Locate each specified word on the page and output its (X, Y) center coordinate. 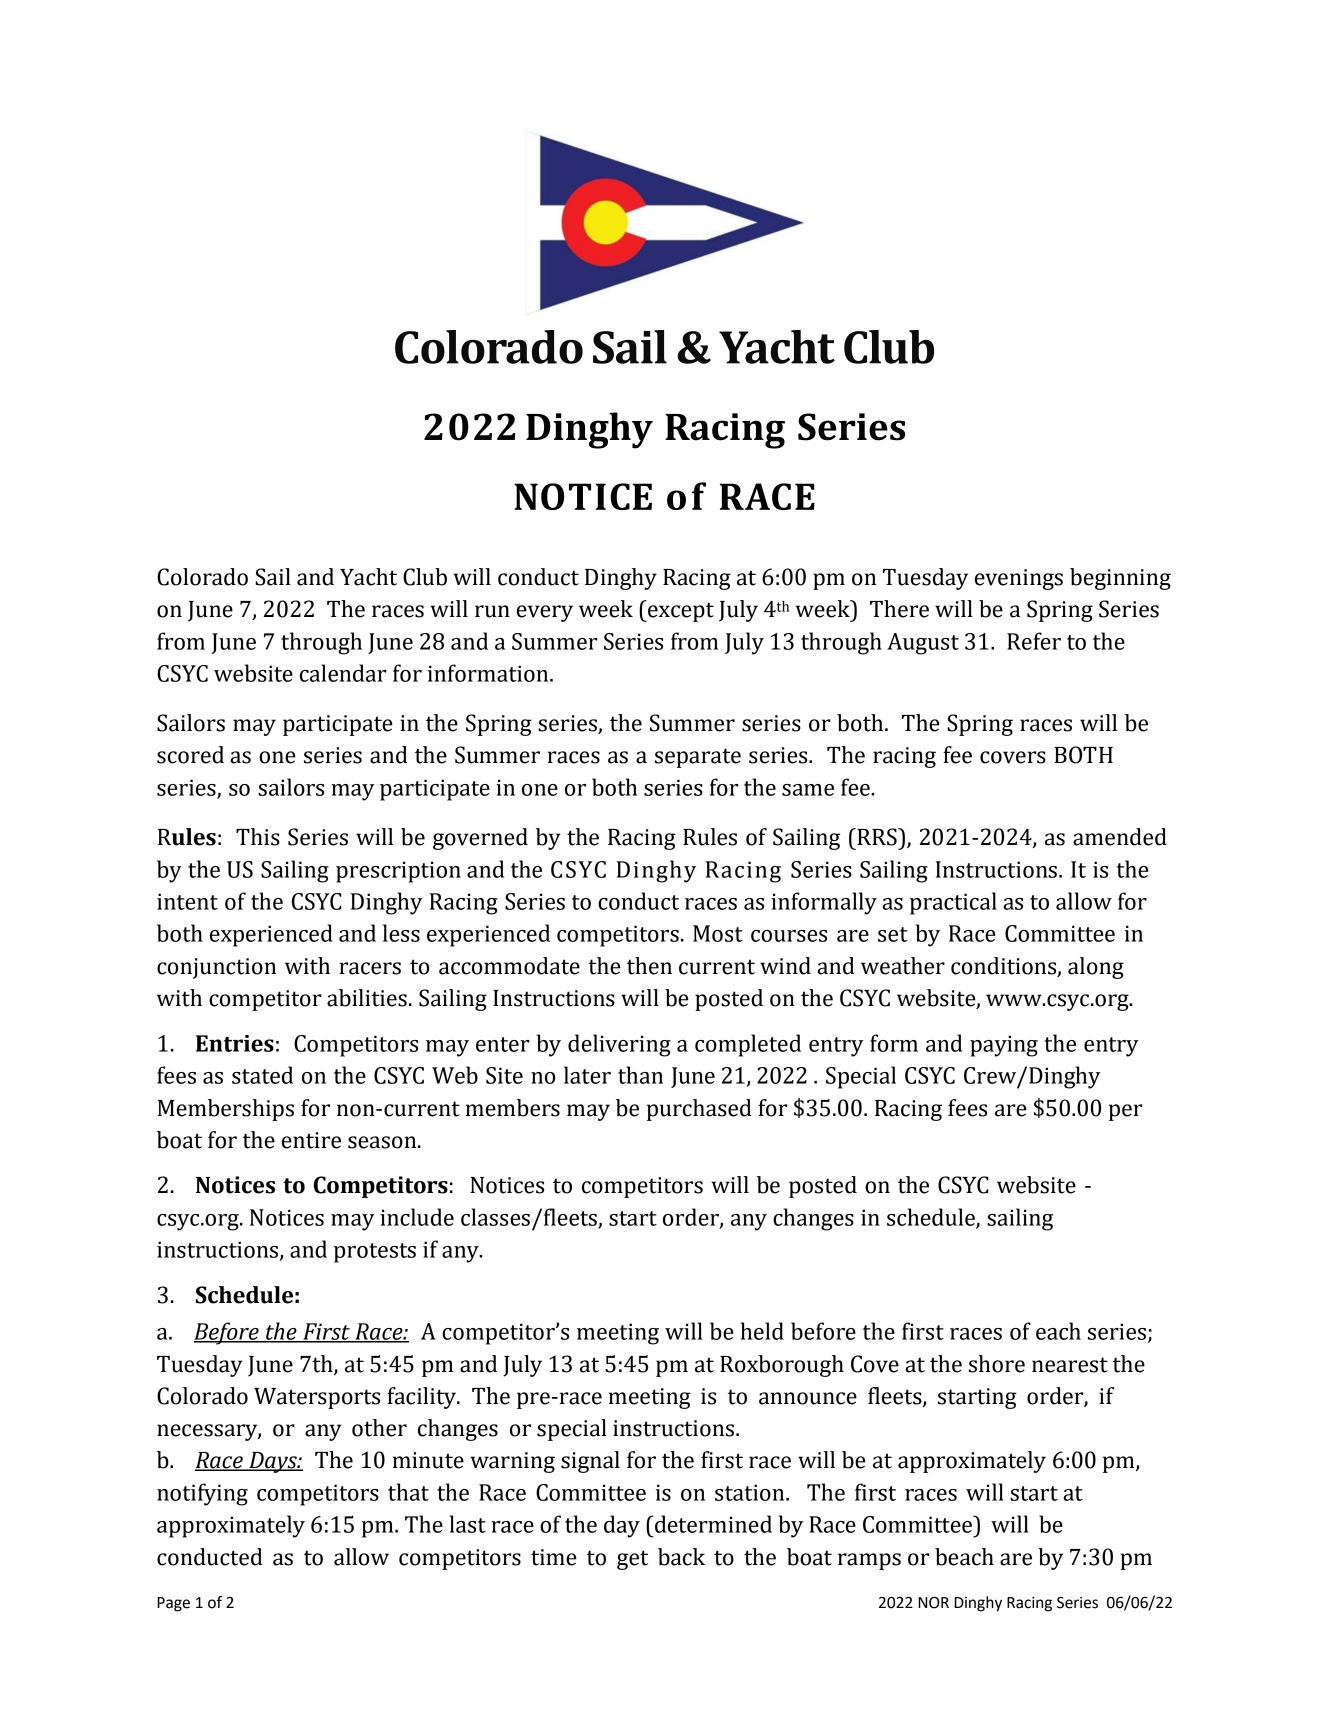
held (762, 1331)
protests (375, 1253)
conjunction (216, 968)
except (680, 611)
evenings (1019, 579)
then (649, 966)
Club (425, 577)
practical (953, 903)
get (632, 1560)
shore (997, 1364)
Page (173, 1604)
